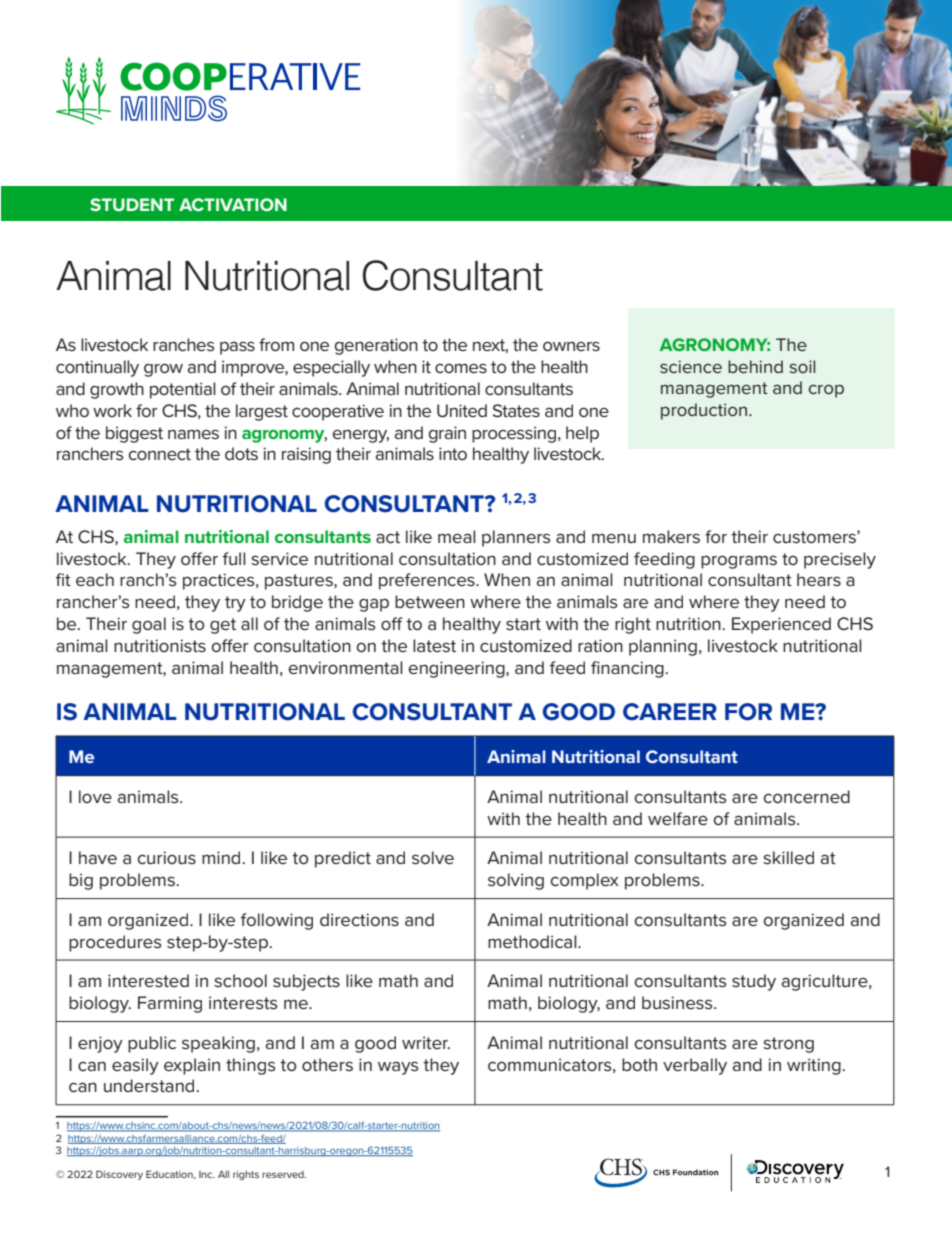  What do you see at coordinates (754, 982) in the screenshot?
I see `study` at bounding box center [754, 982].
